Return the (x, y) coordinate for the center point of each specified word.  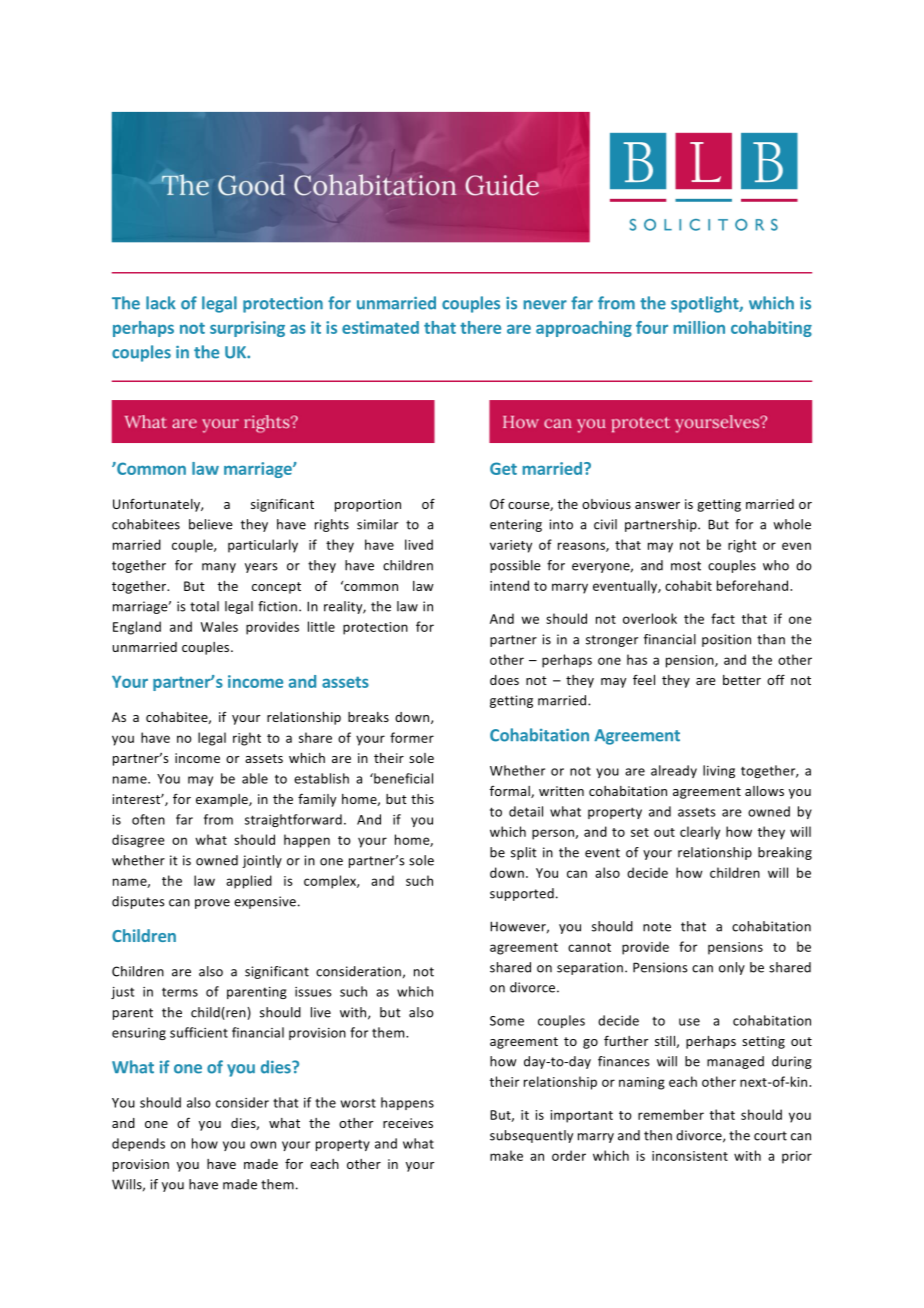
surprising (247, 329)
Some (507, 1021)
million (699, 327)
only (732, 968)
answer (657, 505)
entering (516, 525)
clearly (700, 833)
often (148, 819)
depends (138, 1144)
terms (180, 992)
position (726, 640)
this (422, 799)
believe (210, 524)
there (480, 327)
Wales (219, 626)
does (504, 680)
